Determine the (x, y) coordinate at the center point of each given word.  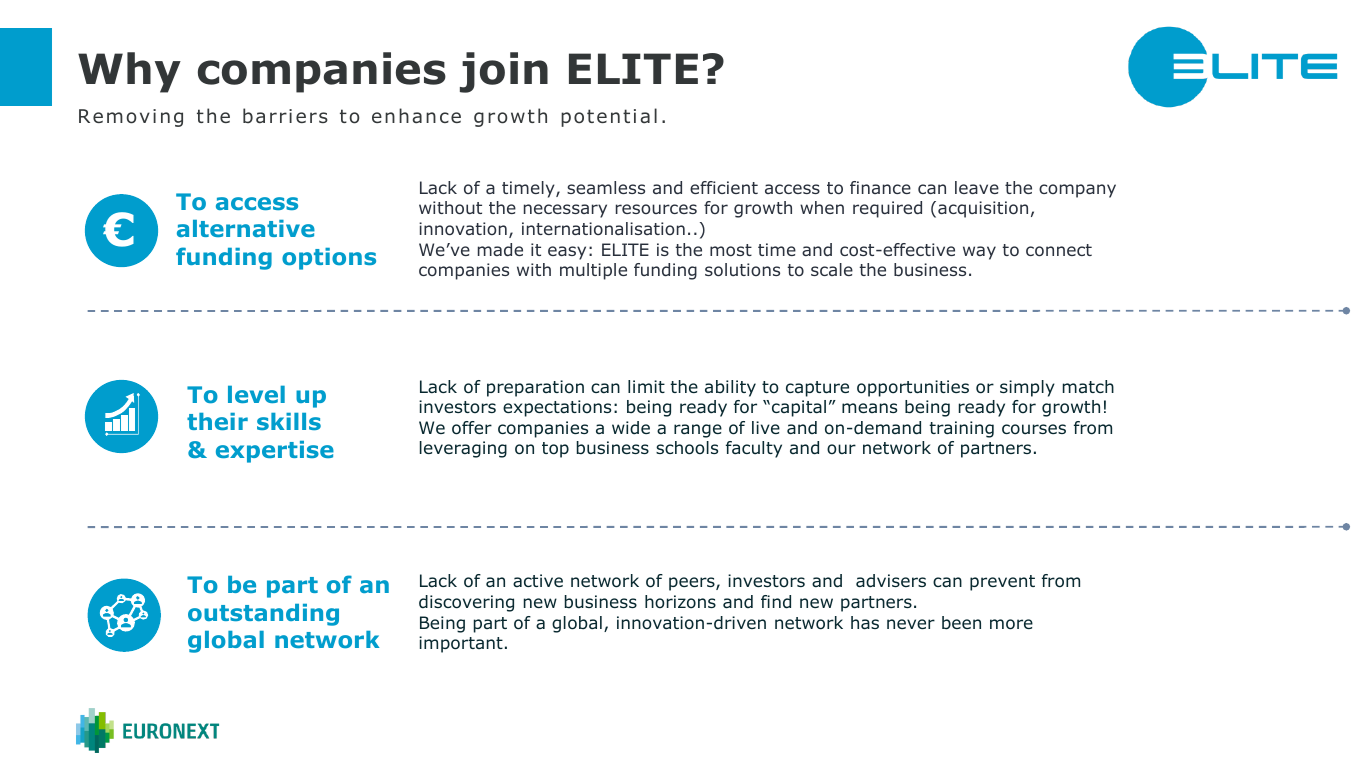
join (504, 72)
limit (646, 386)
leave (977, 187)
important (461, 644)
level (256, 394)
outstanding (263, 615)
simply (1027, 388)
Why (129, 72)
